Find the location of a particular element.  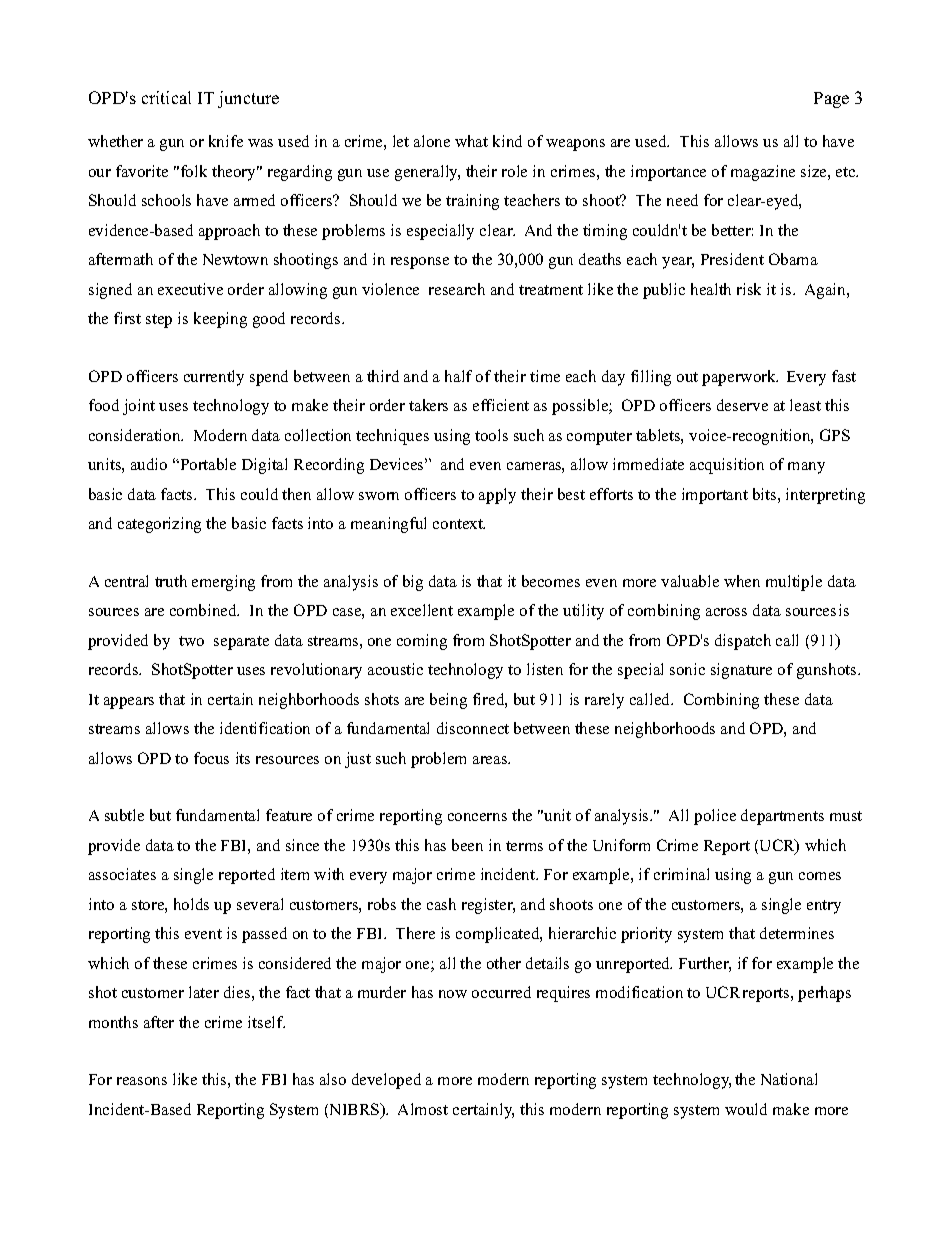

currently is located at coordinates (214, 378).
